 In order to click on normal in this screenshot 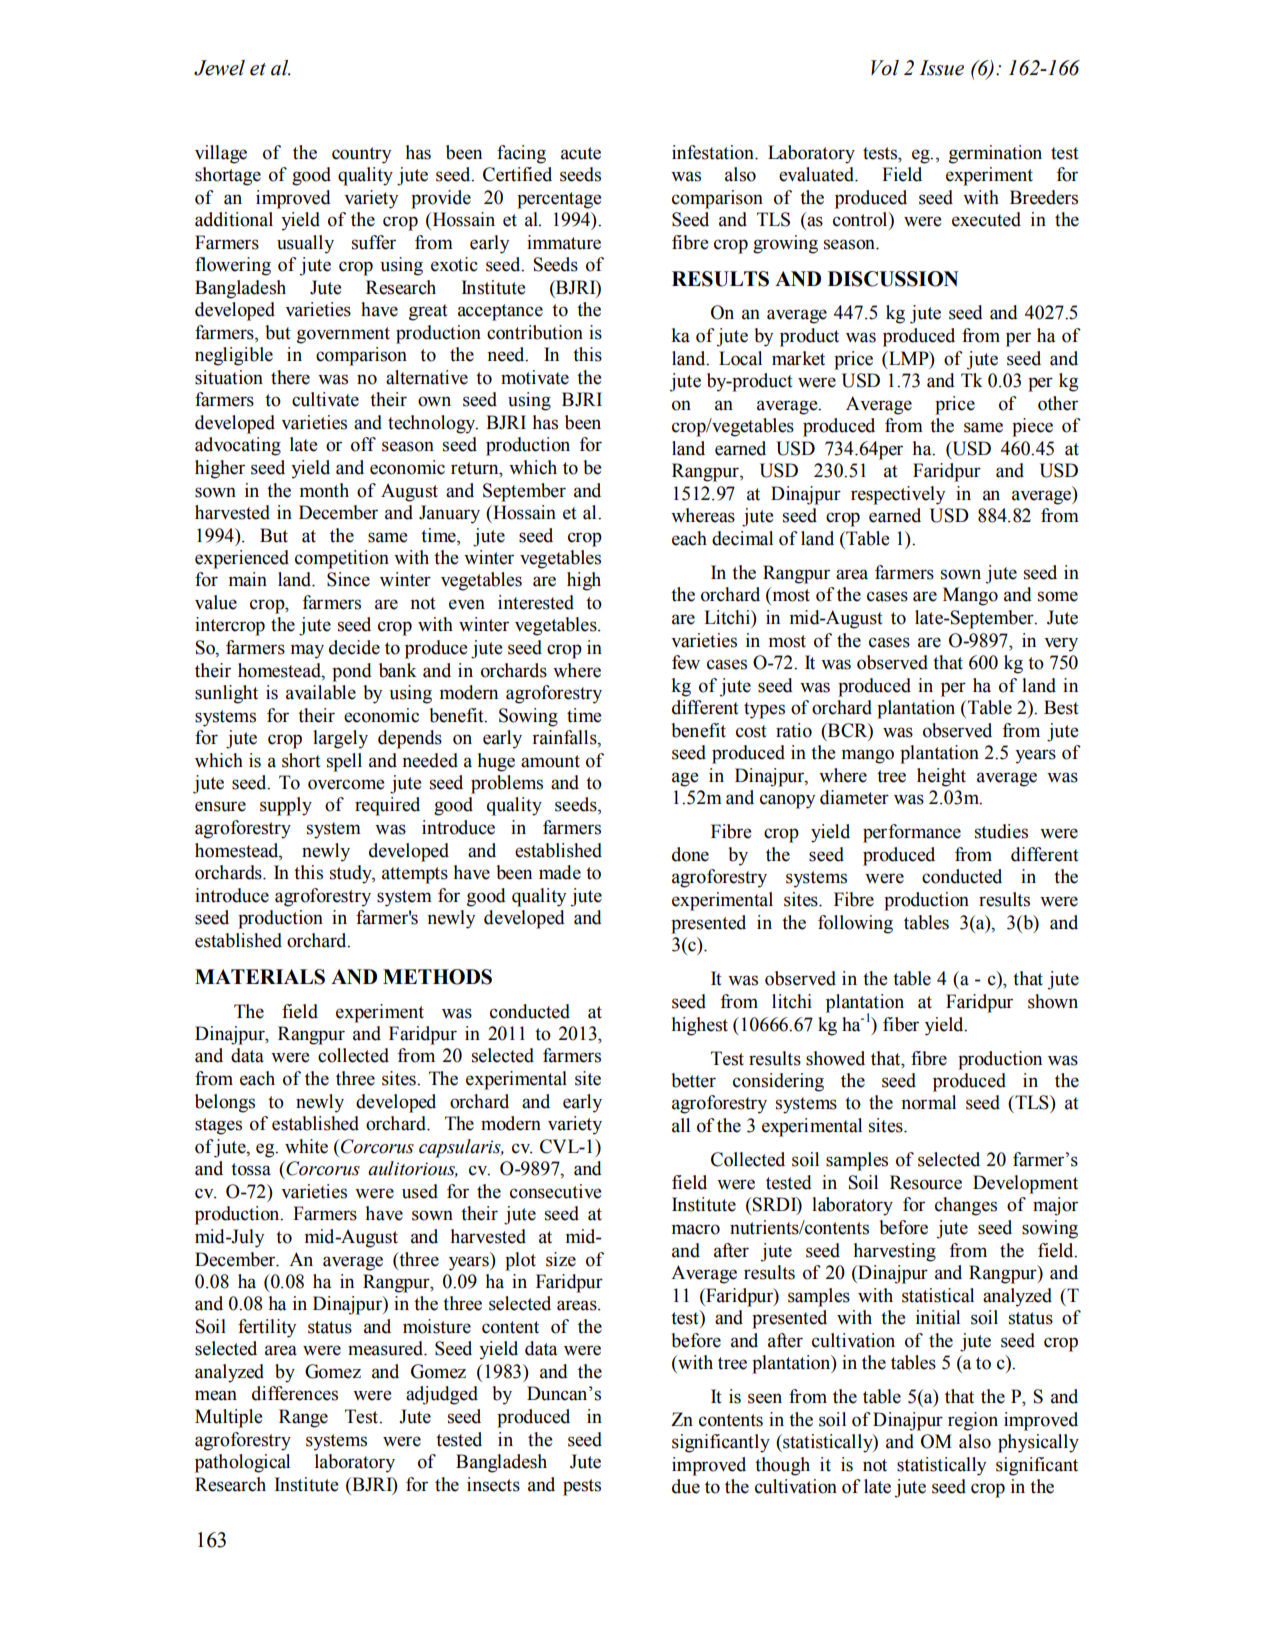, I will do `click(928, 1102)`.
